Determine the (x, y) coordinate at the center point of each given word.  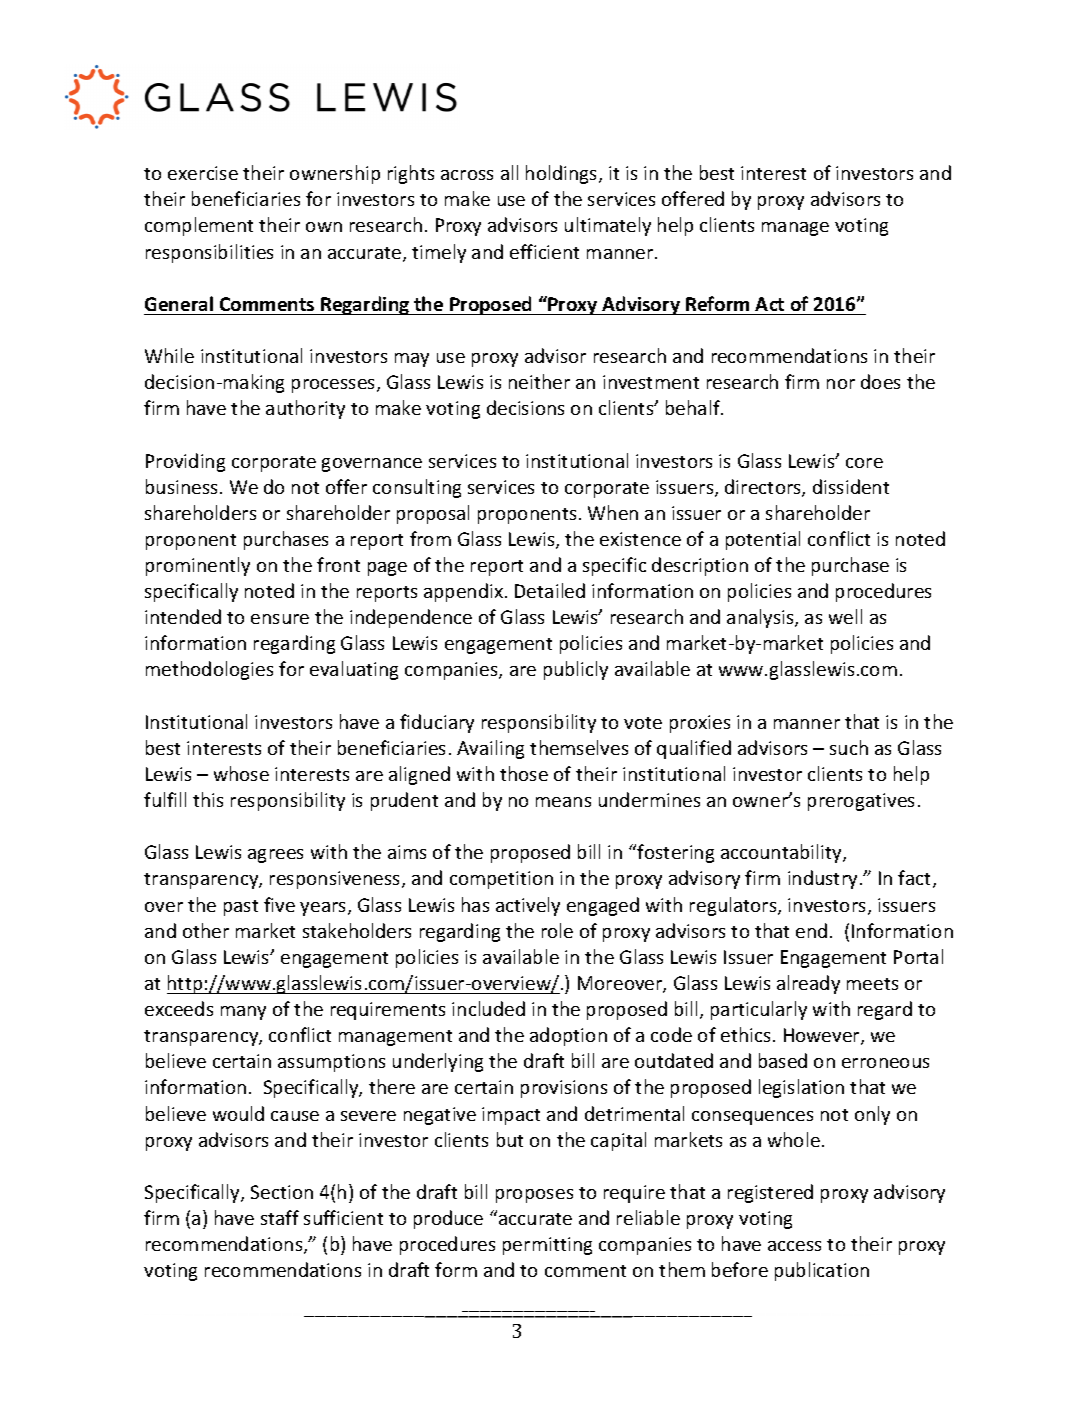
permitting (547, 1246)
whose (241, 773)
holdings (563, 174)
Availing (490, 749)
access (794, 1246)
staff (280, 1217)
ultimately (608, 226)
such (849, 747)
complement (199, 226)
